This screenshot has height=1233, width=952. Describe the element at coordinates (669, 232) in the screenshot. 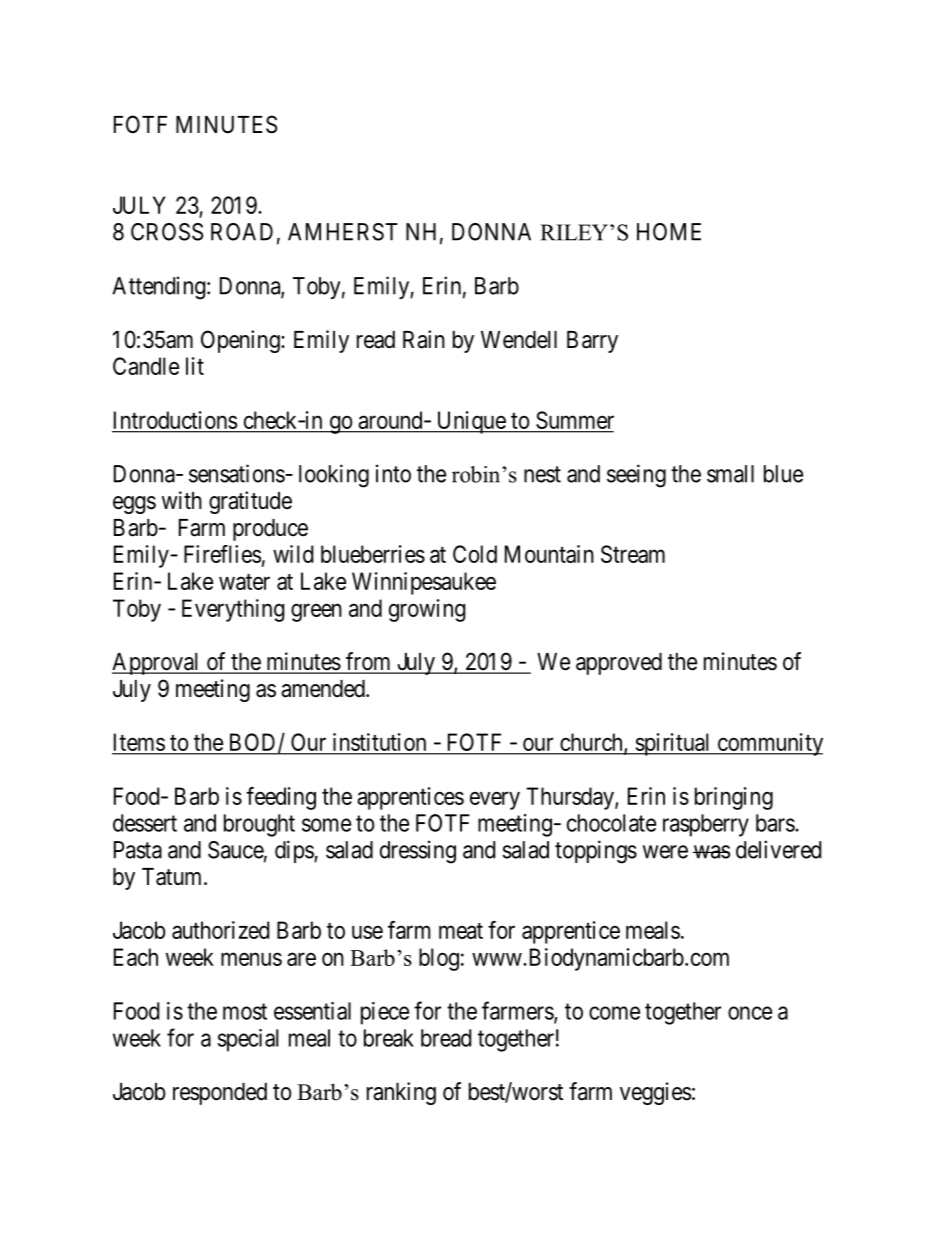

I see `HOME` at that location.
